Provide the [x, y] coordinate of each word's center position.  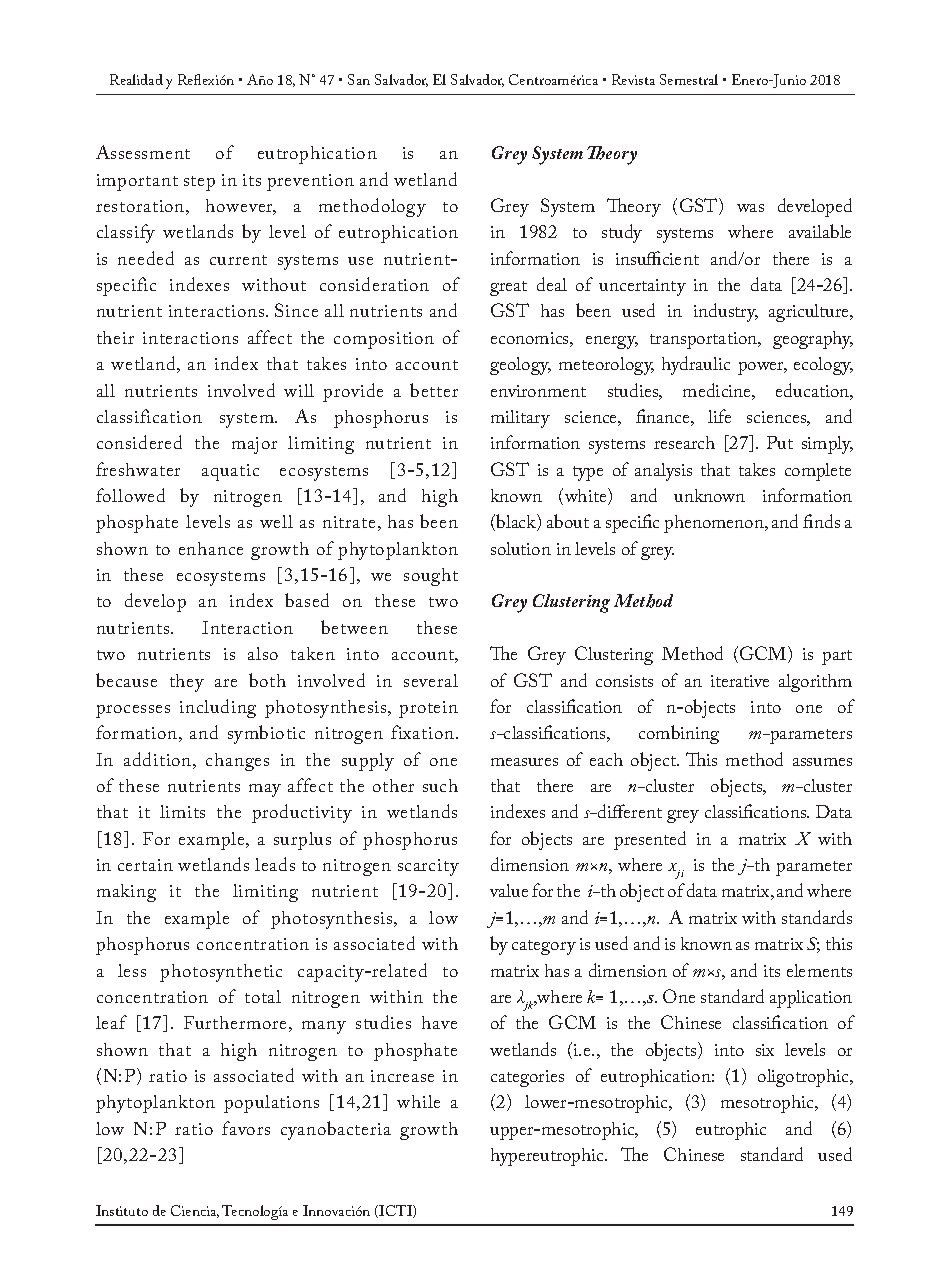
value [509, 890]
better [434, 390]
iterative [740, 681]
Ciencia [195, 1211]
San [359, 79]
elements [819, 970]
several [431, 680]
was [750, 208]
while [418, 1101]
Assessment [143, 152]
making [126, 893]
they [187, 683]
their [115, 337]
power [762, 368]
